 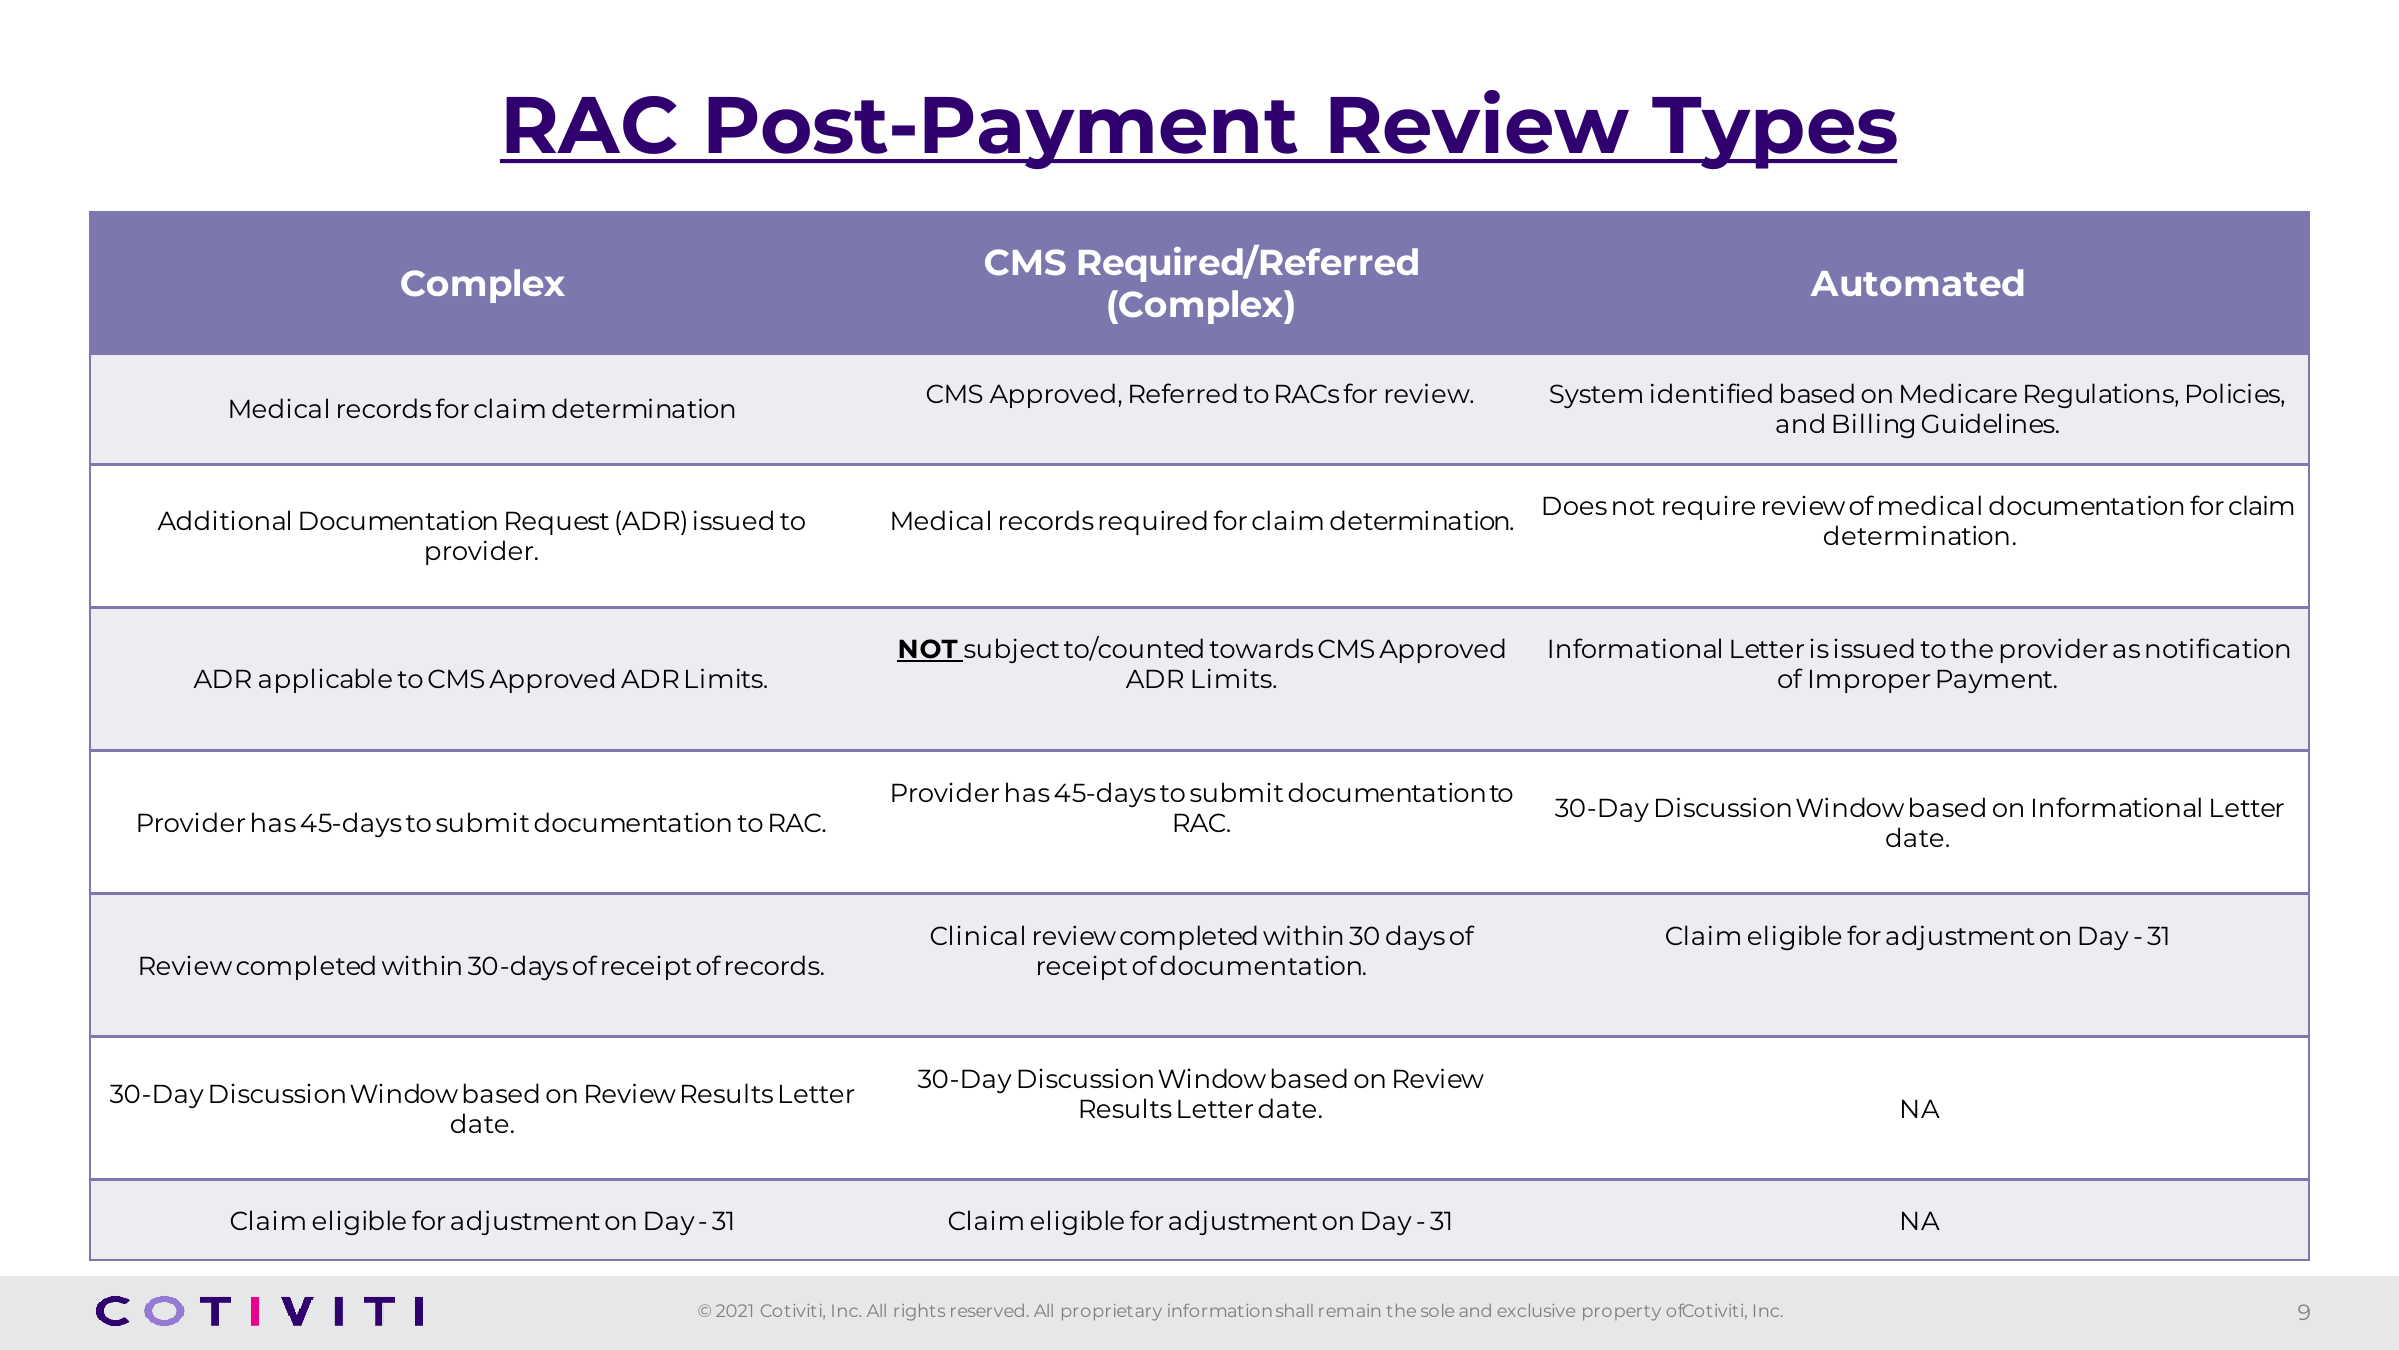 I want to click on towards, so click(x=1261, y=648).
